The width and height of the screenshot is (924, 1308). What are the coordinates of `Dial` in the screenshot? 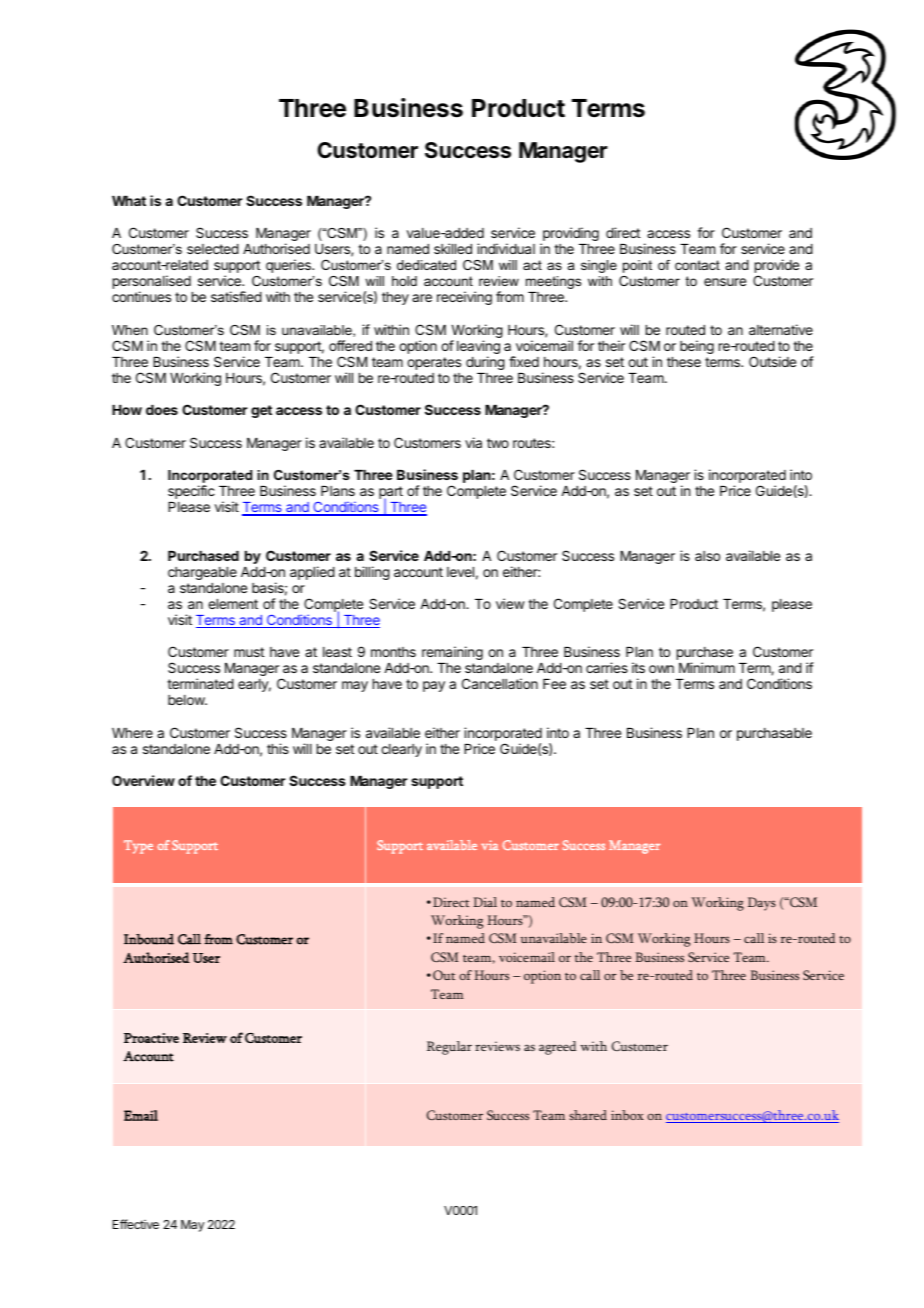 It's located at (485, 902).
